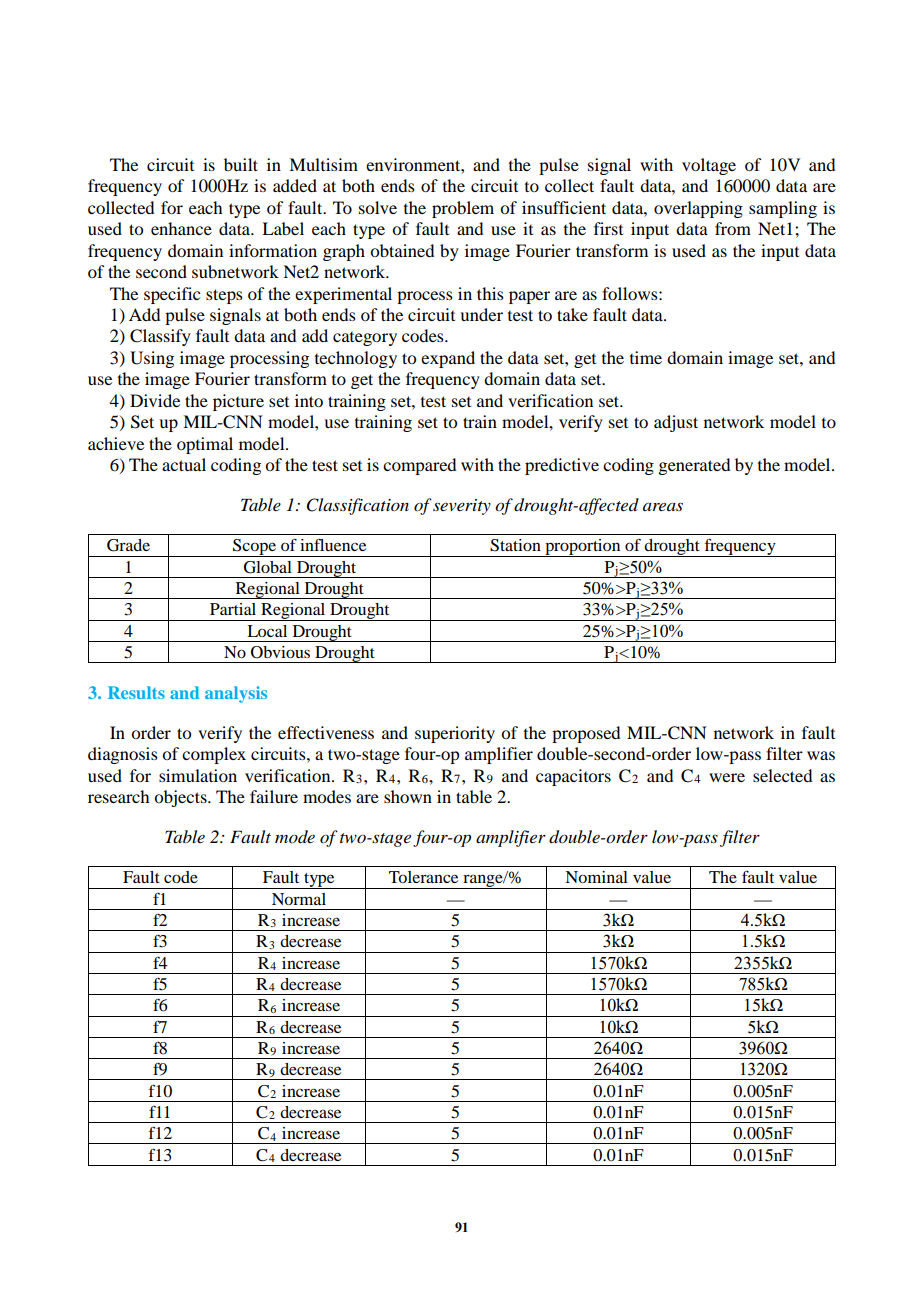  Describe the element at coordinates (238, 402) in the page. I see `picture` at that location.
